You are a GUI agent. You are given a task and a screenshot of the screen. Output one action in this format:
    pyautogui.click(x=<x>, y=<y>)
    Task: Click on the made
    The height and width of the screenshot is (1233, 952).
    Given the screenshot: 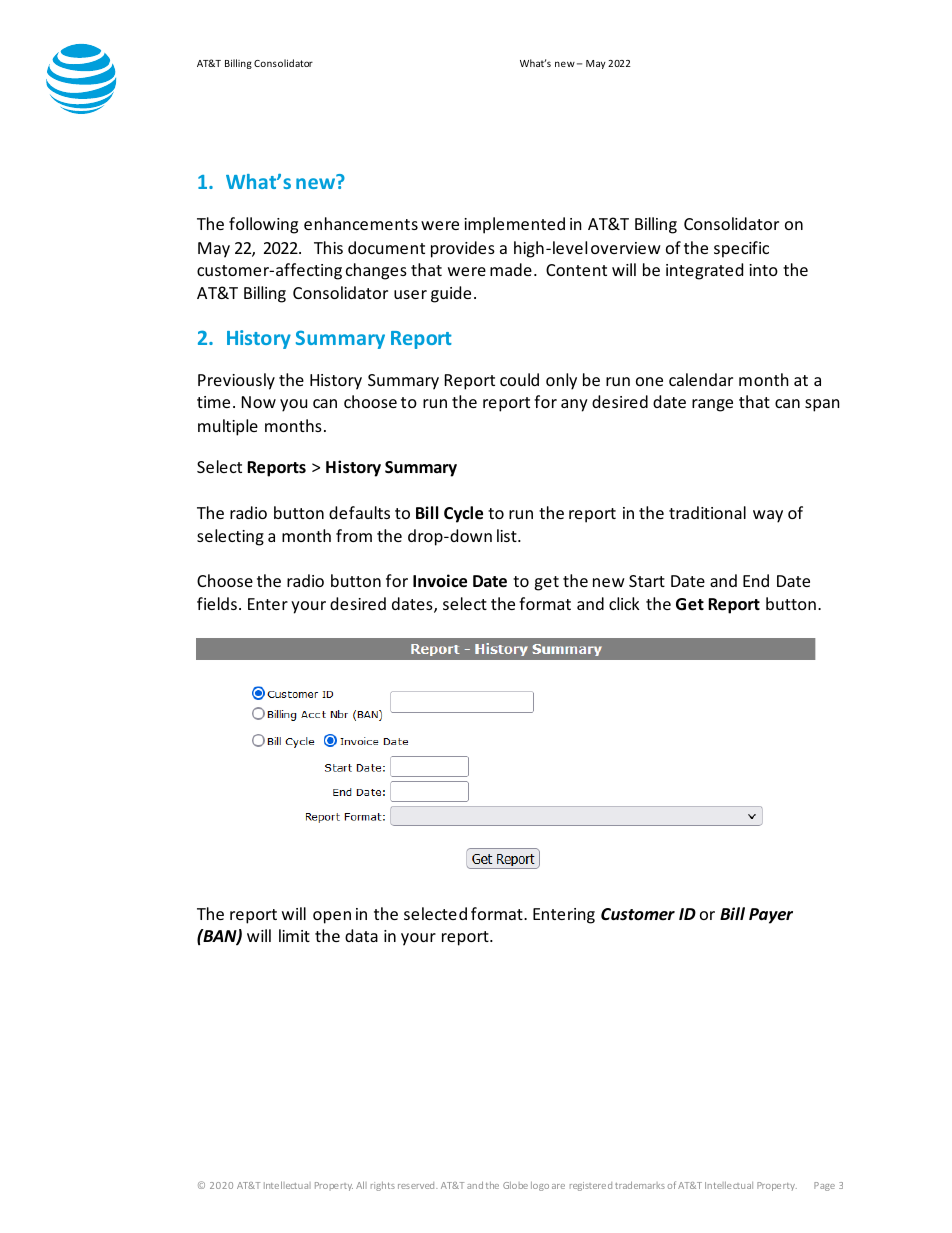 What is the action you would take?
    pyautogui.click(x=511, y=269)
